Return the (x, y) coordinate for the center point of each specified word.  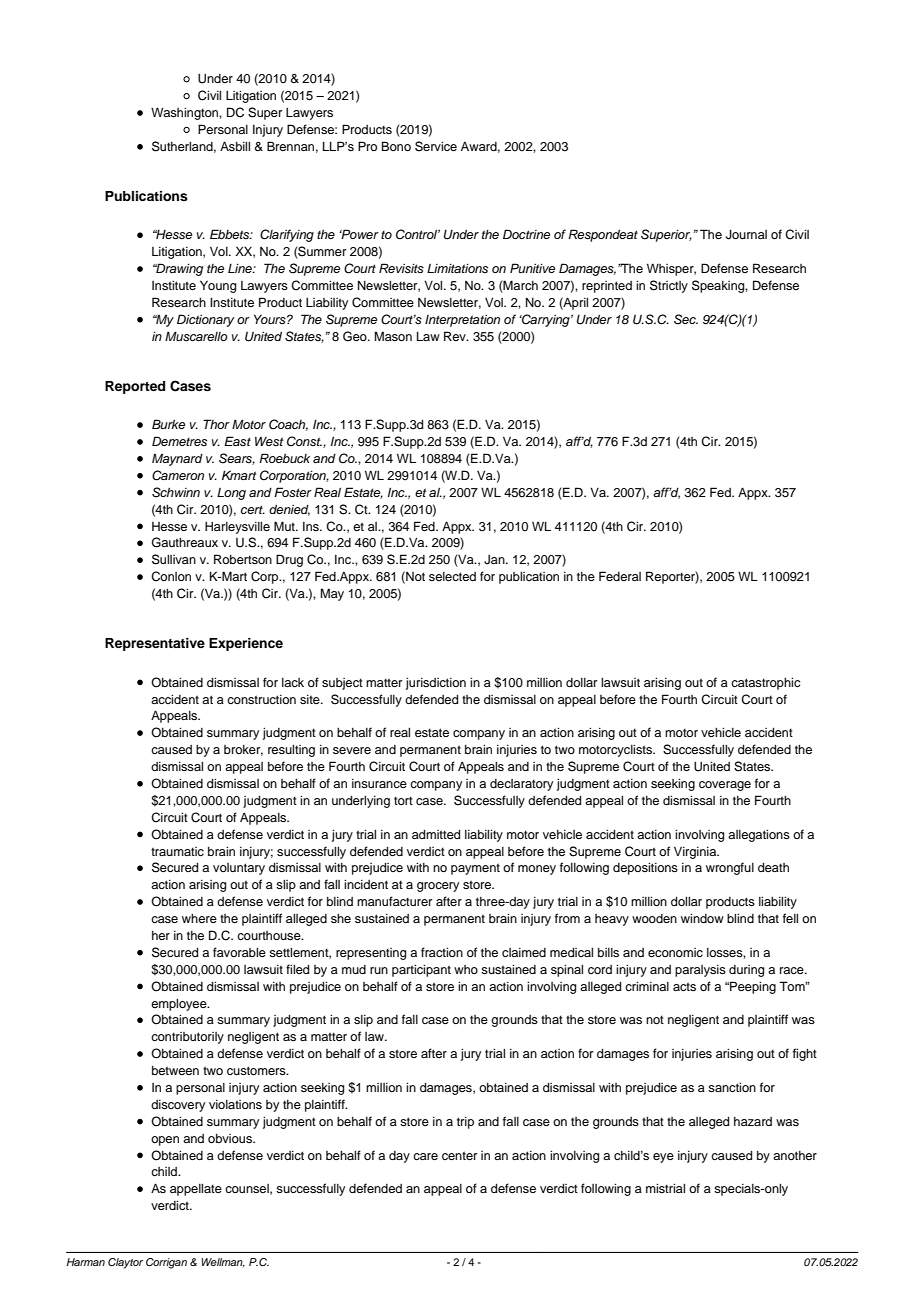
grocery (438, 887)
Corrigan (166, 1263)
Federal (620, 576)
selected (452, 576)
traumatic (177, 851)
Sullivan (174, 559)
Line (241, 268)
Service (436, 146)
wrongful (730, 868)
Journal (746, 235)
